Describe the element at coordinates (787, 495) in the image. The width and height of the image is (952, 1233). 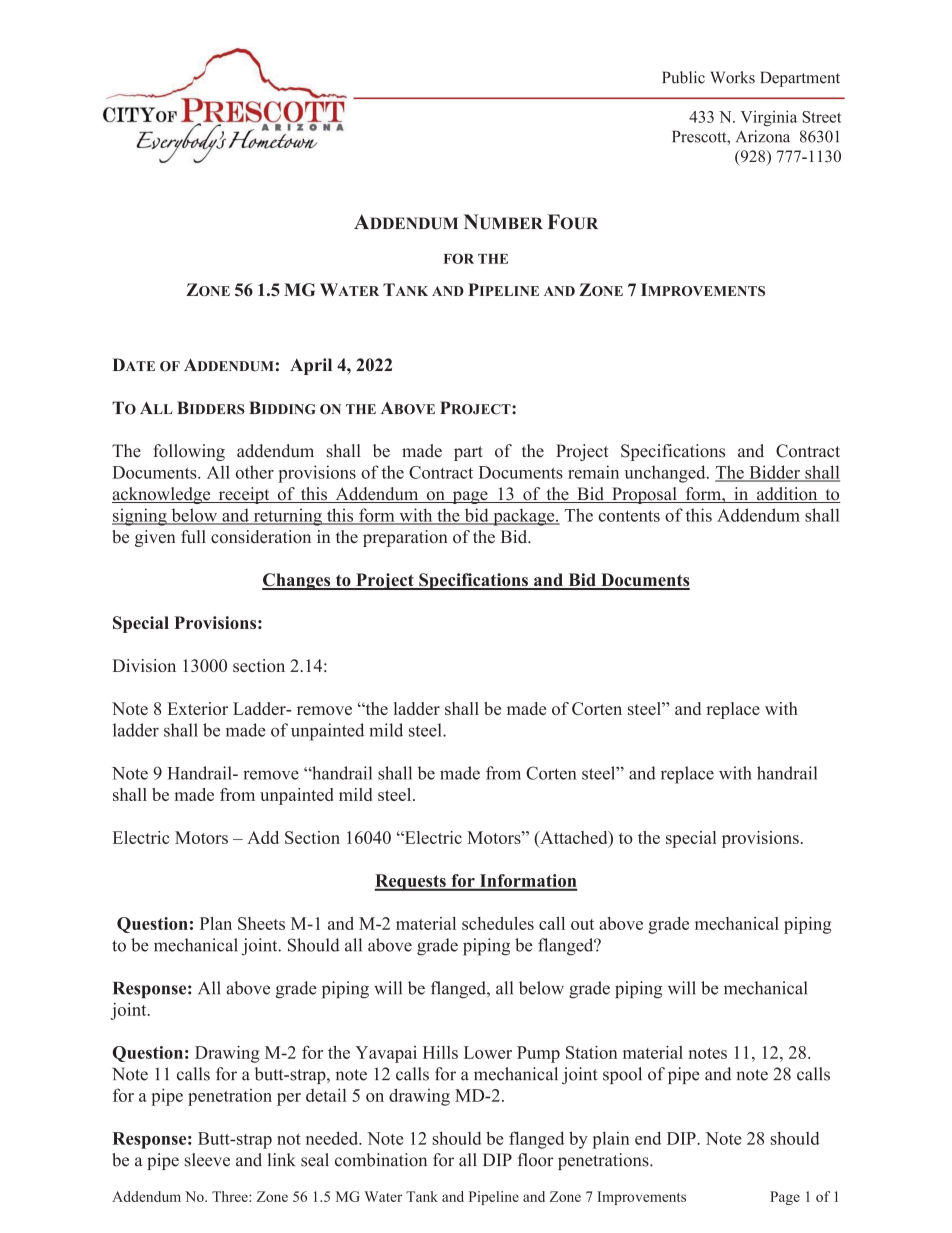
I see `addition` at that location.
